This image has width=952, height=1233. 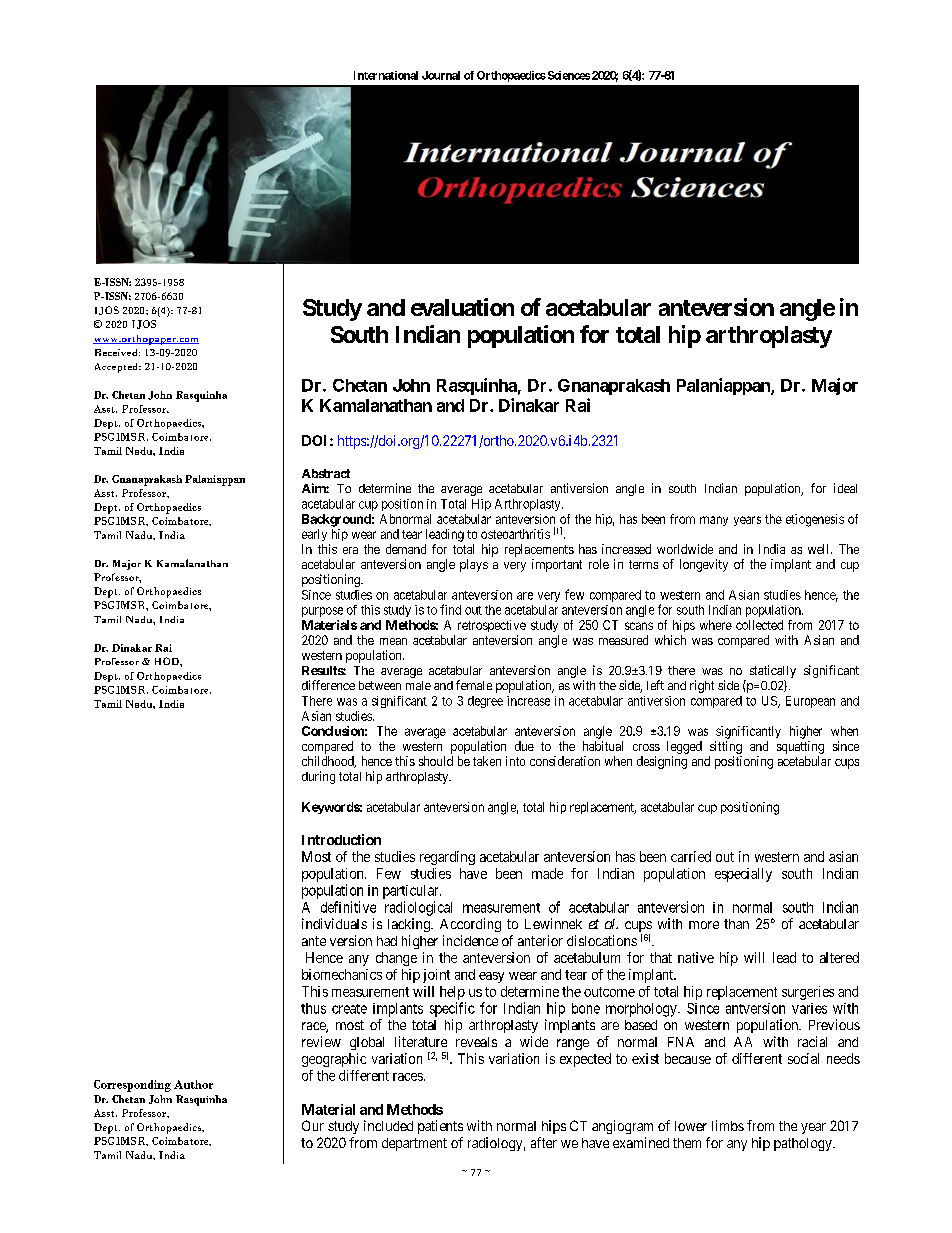 What do you see at coordinates (386, 75) in the image?
I see `International` at bounding box center [386, 75].
